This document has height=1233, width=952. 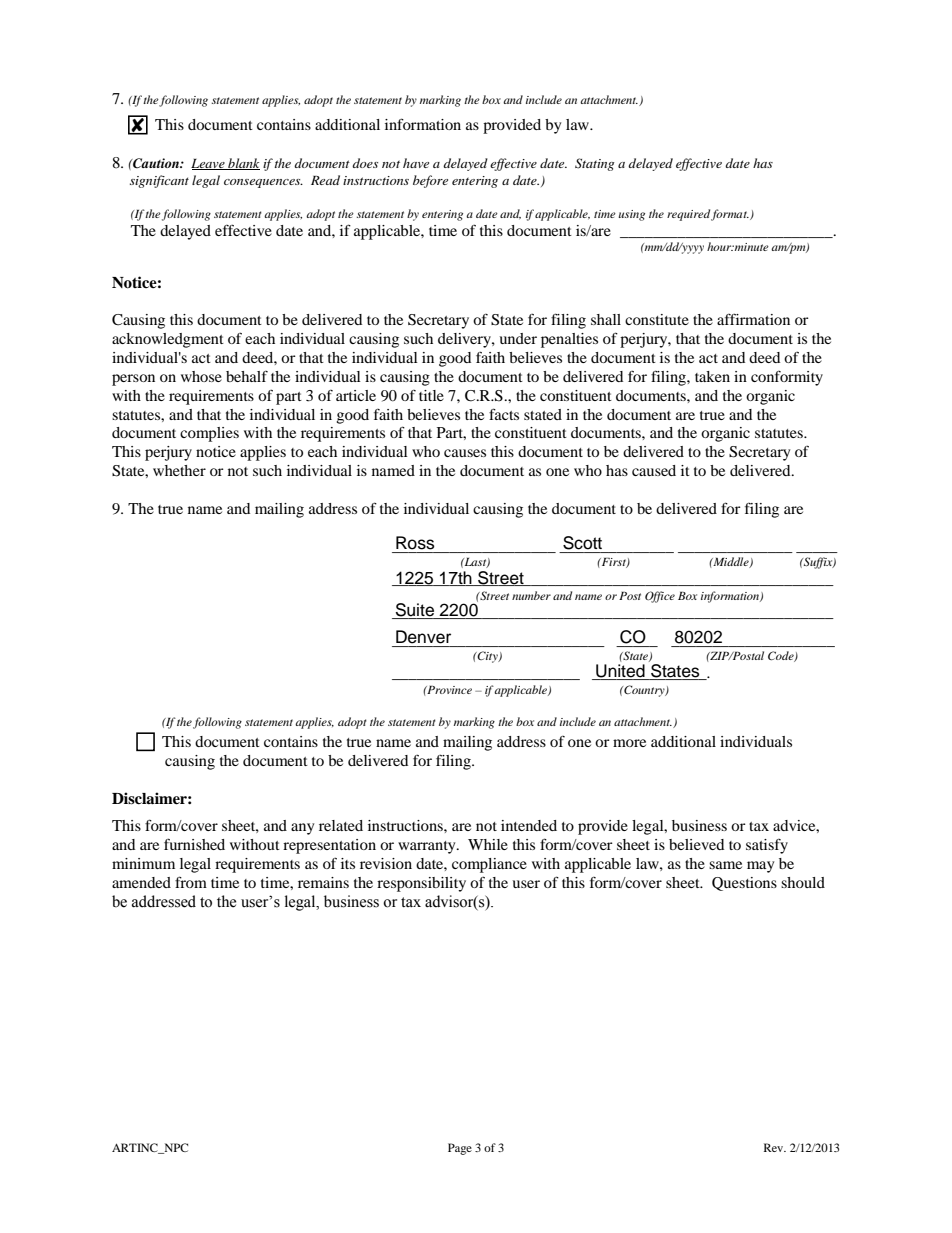 I want to click on Suite, so click(x=415, y=611).
